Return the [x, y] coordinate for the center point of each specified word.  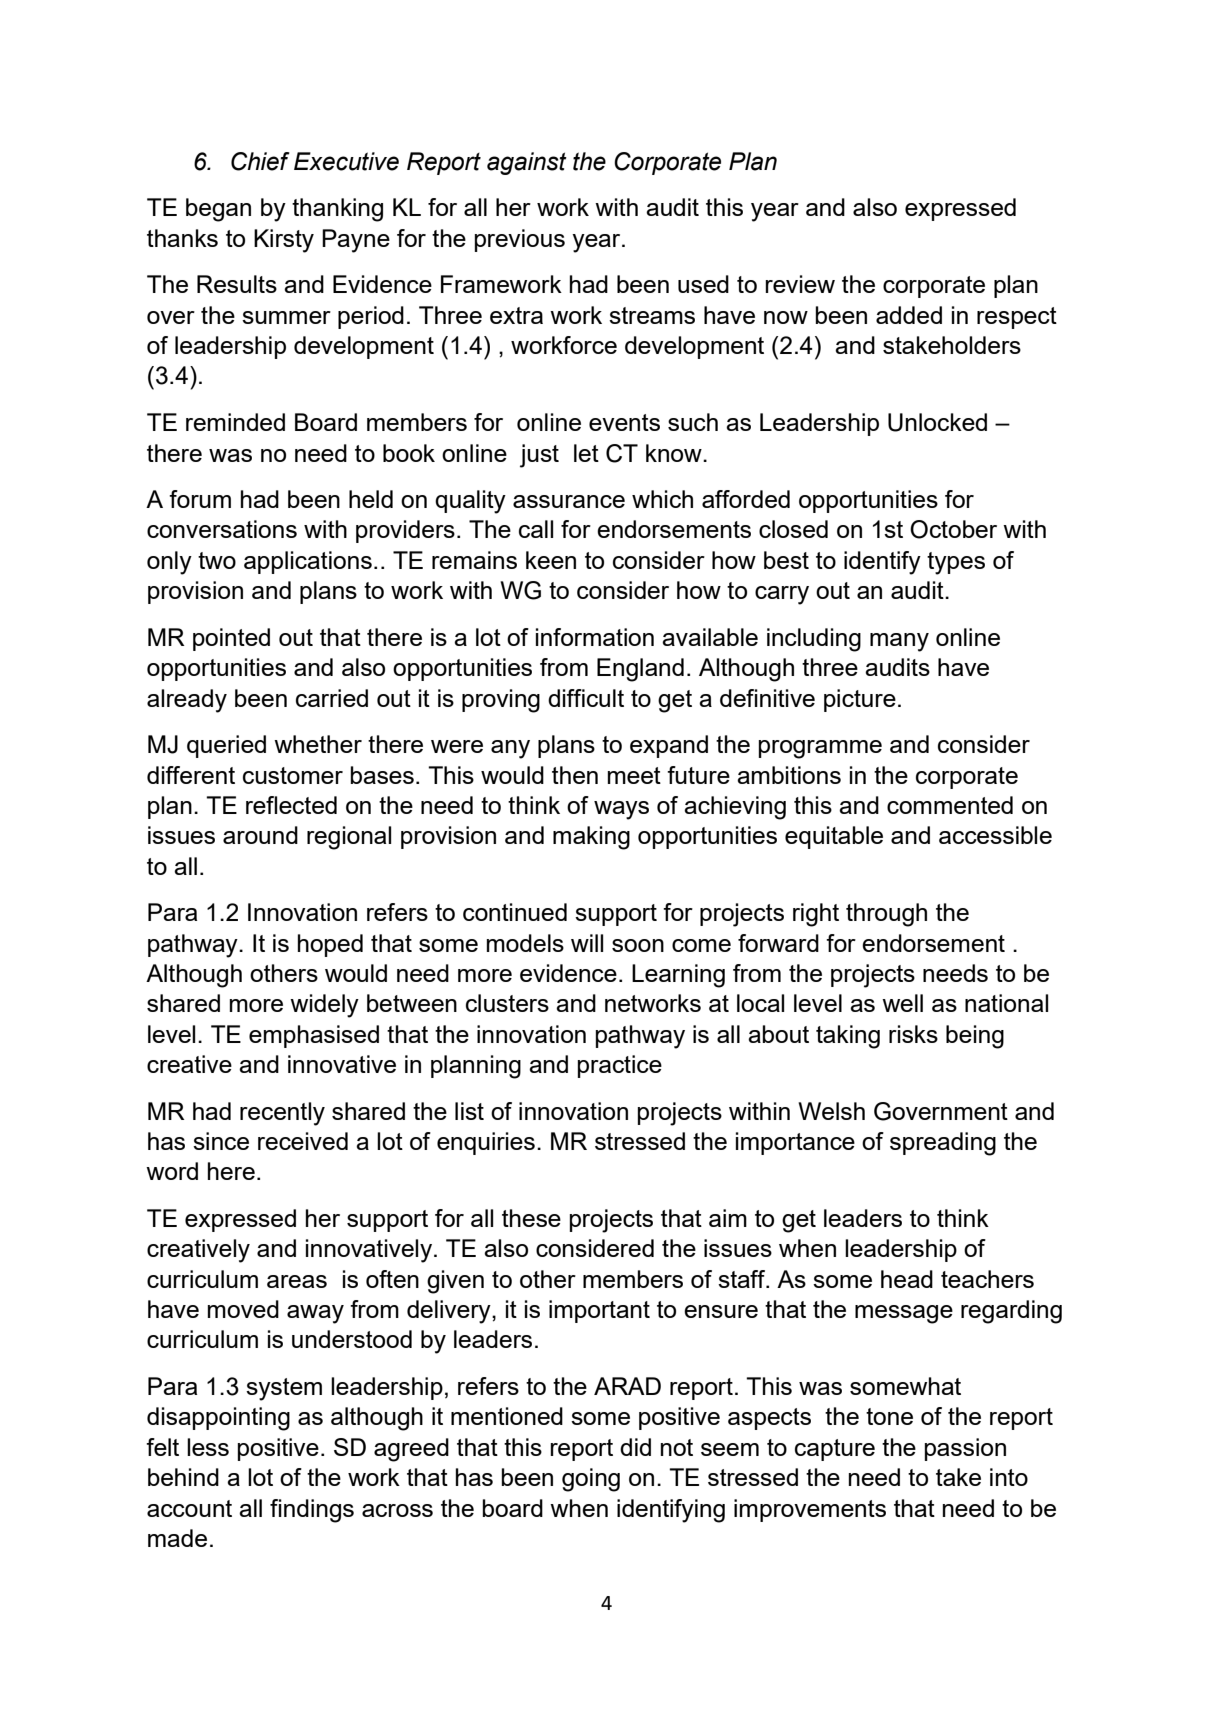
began [218, 210]
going [591, 1480]
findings [312, 1511]
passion [965, 1449]
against [527, 163]
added [909, 315]
